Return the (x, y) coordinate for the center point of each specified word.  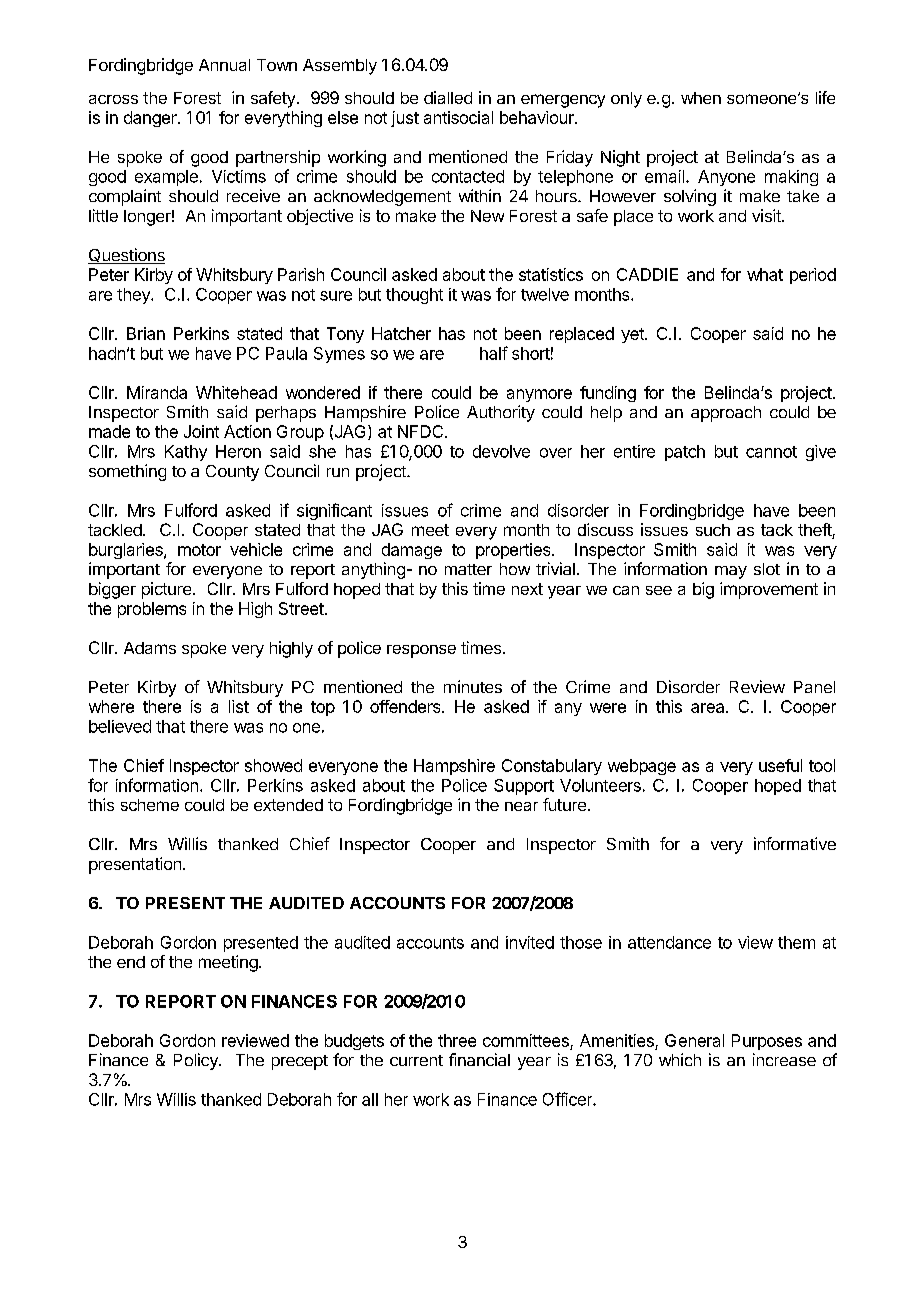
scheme (150, 805)
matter (468, 569)
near (521, 806)
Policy (197, 1061)
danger (151, 119)
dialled (448, 97)
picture (166, 590)
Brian (146, 333)
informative (795, 843)
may (731, 572)
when (701, 98)
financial (479, 1059)
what (765, 274)
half (494, 353)
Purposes (767, 1042)
